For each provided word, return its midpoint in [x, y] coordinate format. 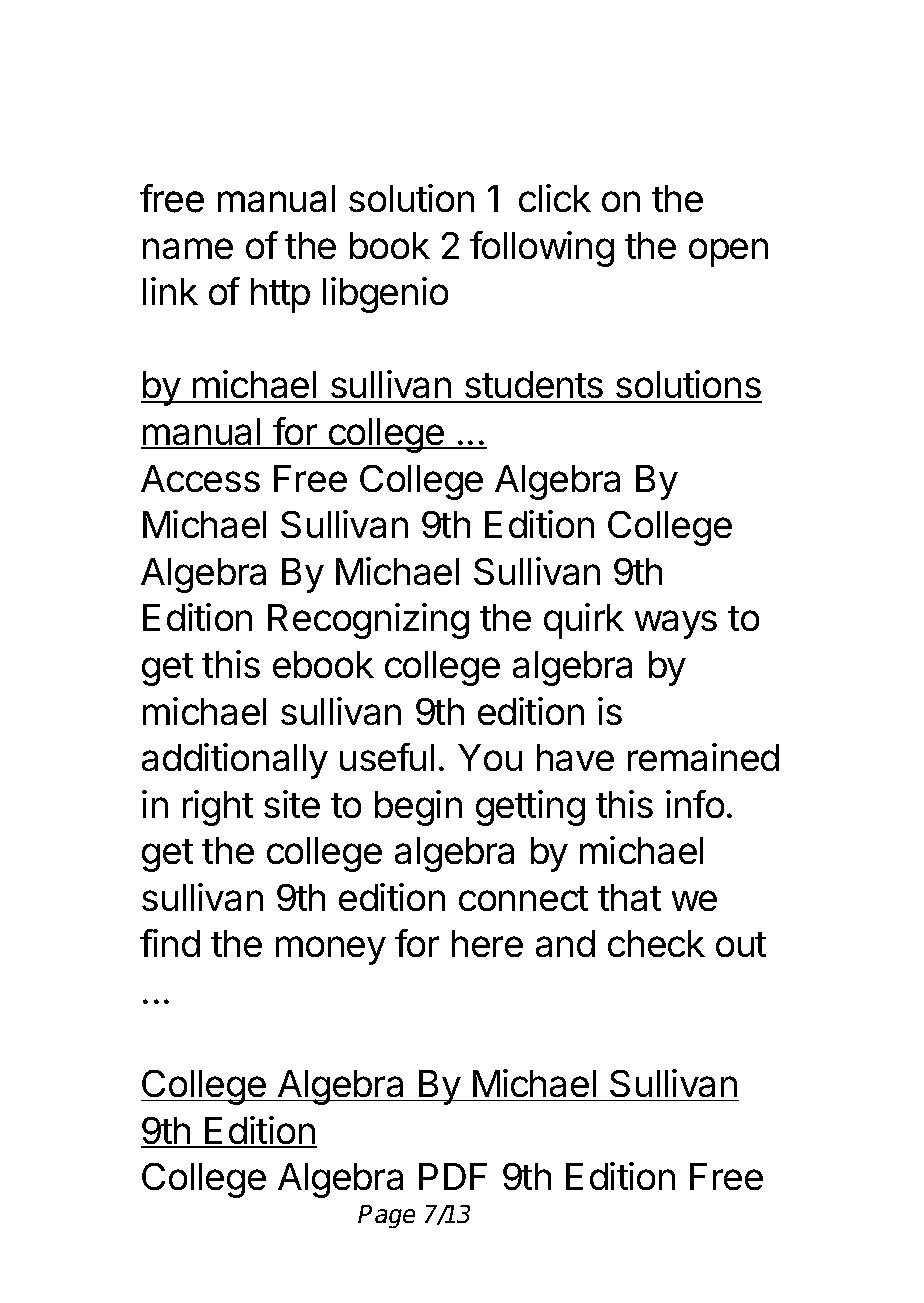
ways [675, 624]
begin [418, 808]
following [542, 248]
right [218, 808]
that [630, 898]
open [728, 252]
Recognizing [368, 621]
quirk [584, 621]
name [188, 249]
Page [387, 1217]
